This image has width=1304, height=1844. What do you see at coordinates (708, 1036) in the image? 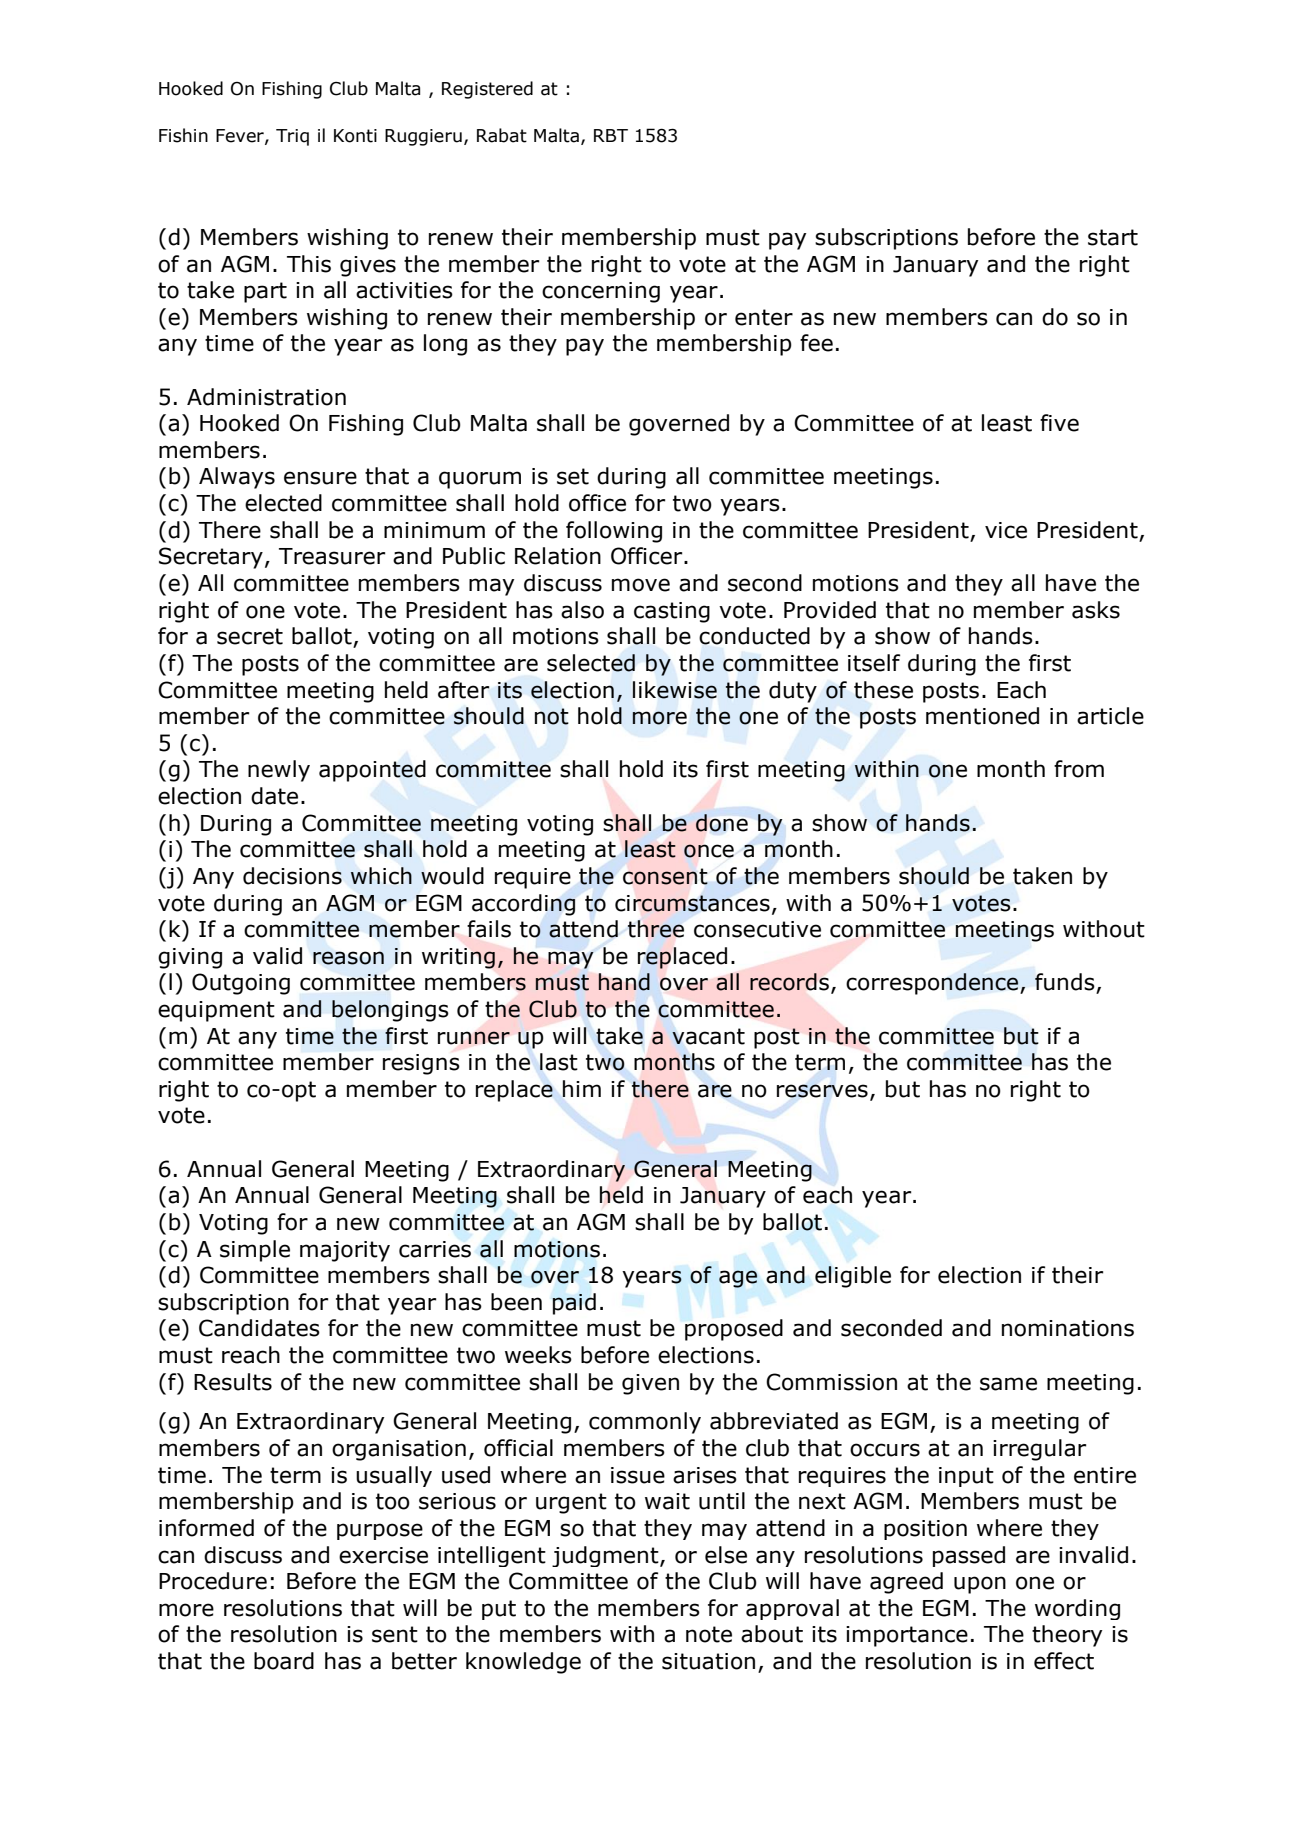
I see `vacant` at bounding box center [708, 1036].
